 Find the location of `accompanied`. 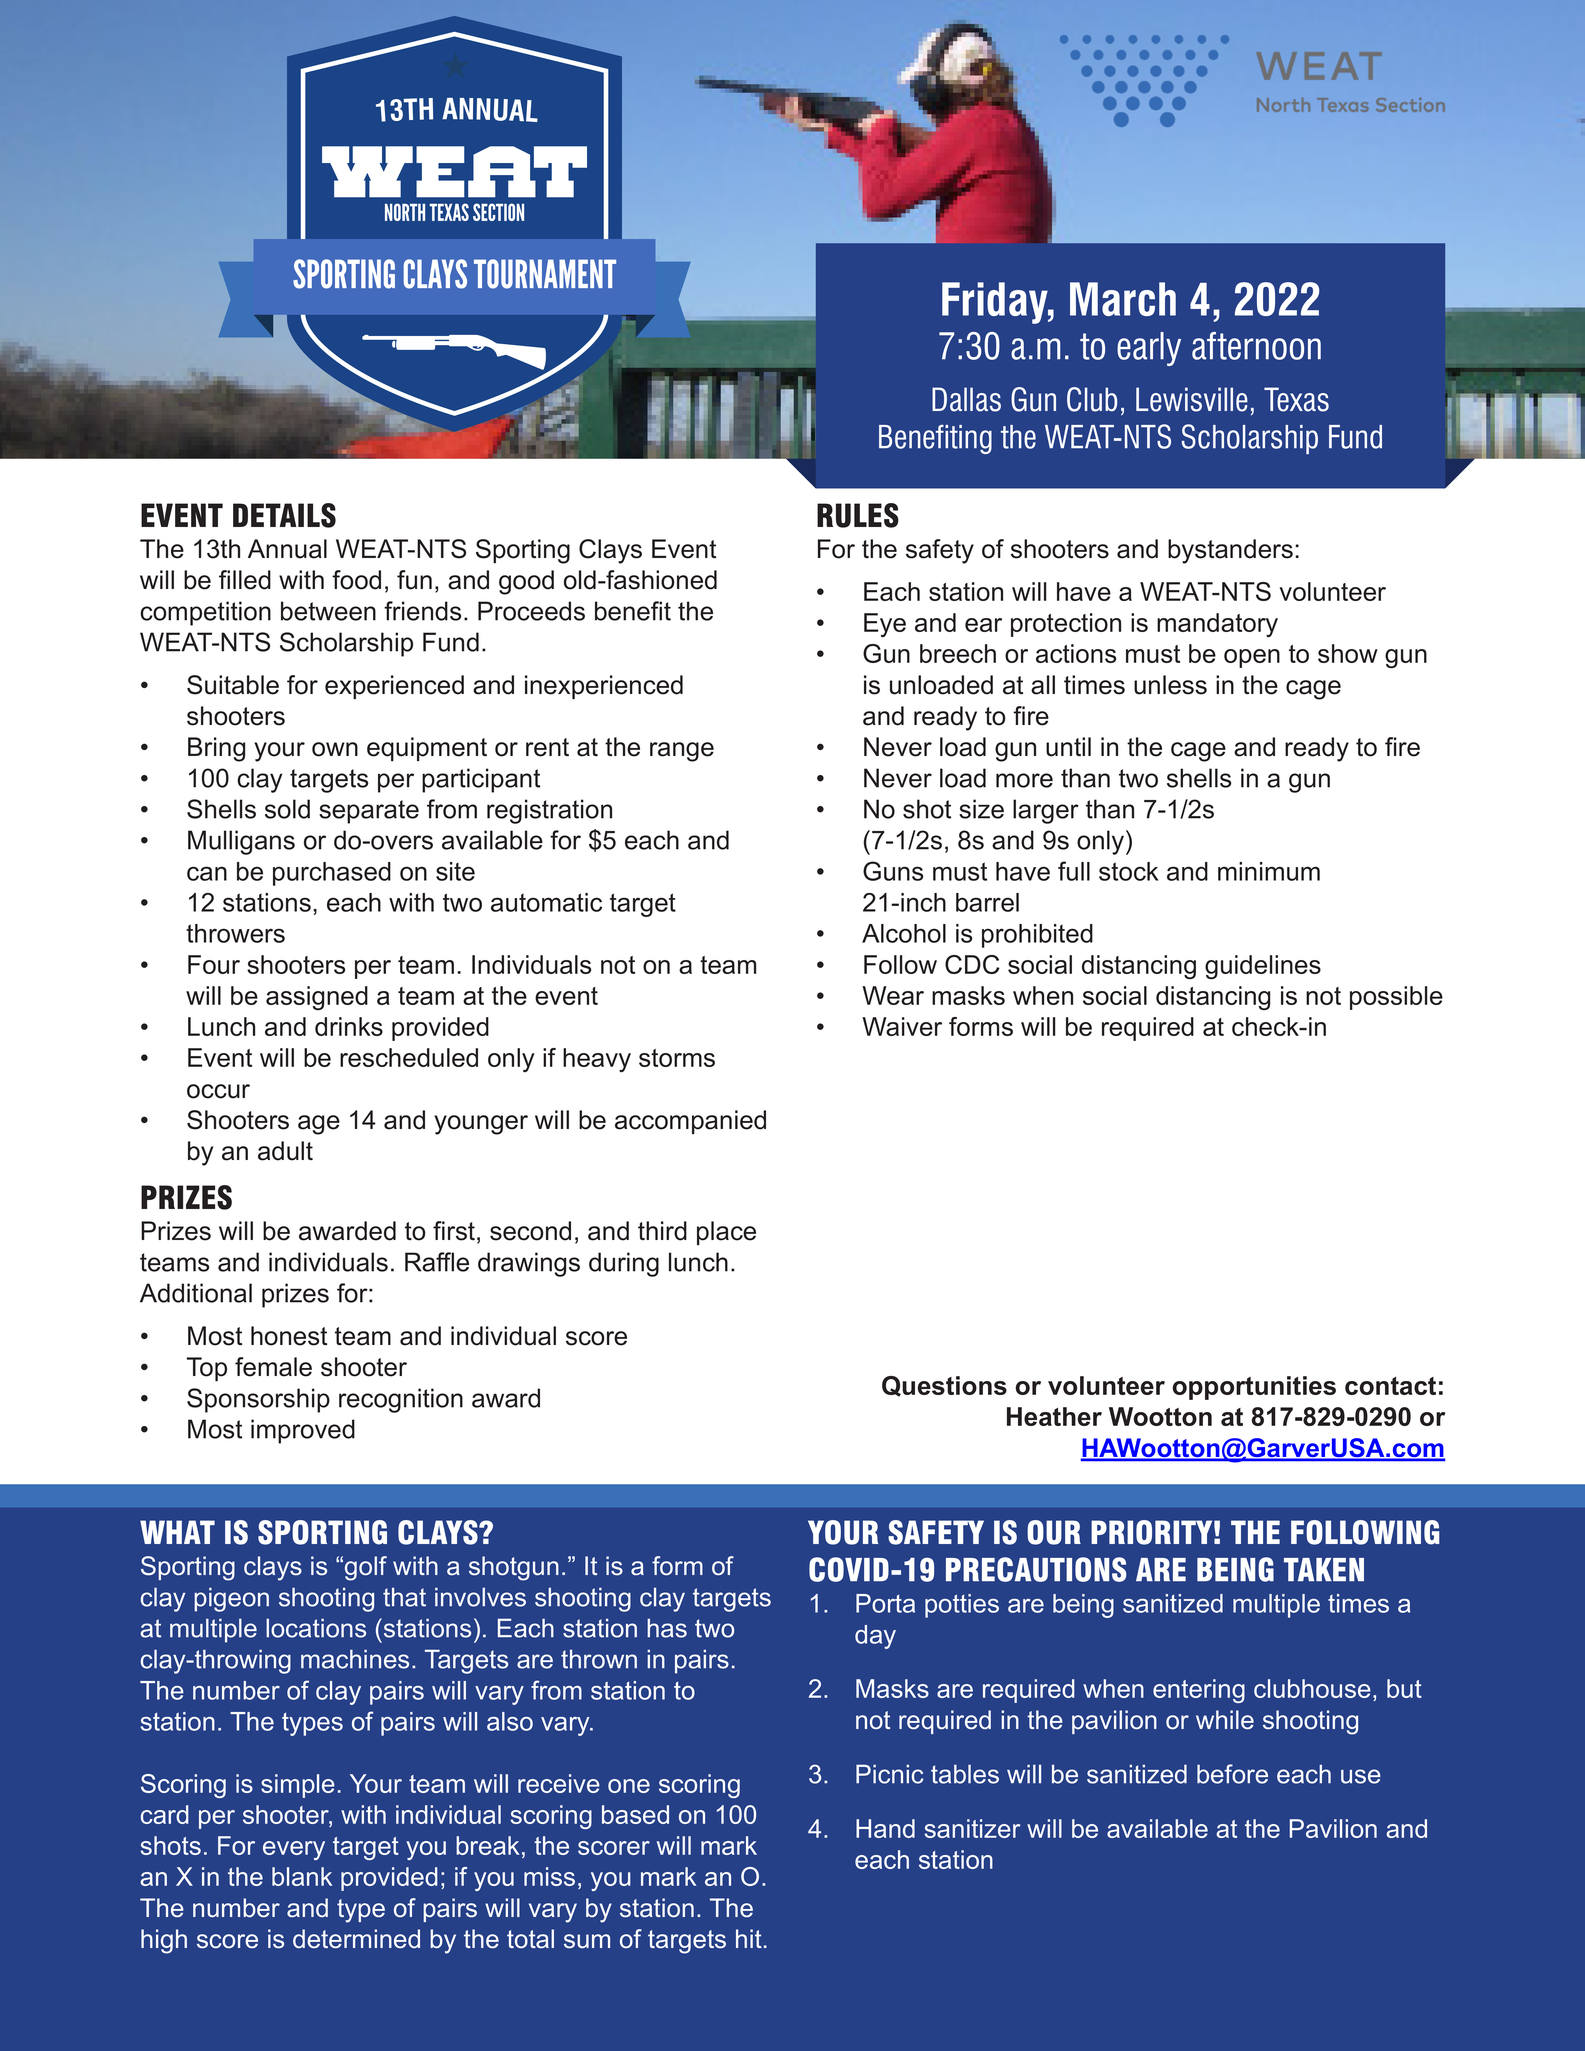

accompanied is located at coordinates (690, 1122).
